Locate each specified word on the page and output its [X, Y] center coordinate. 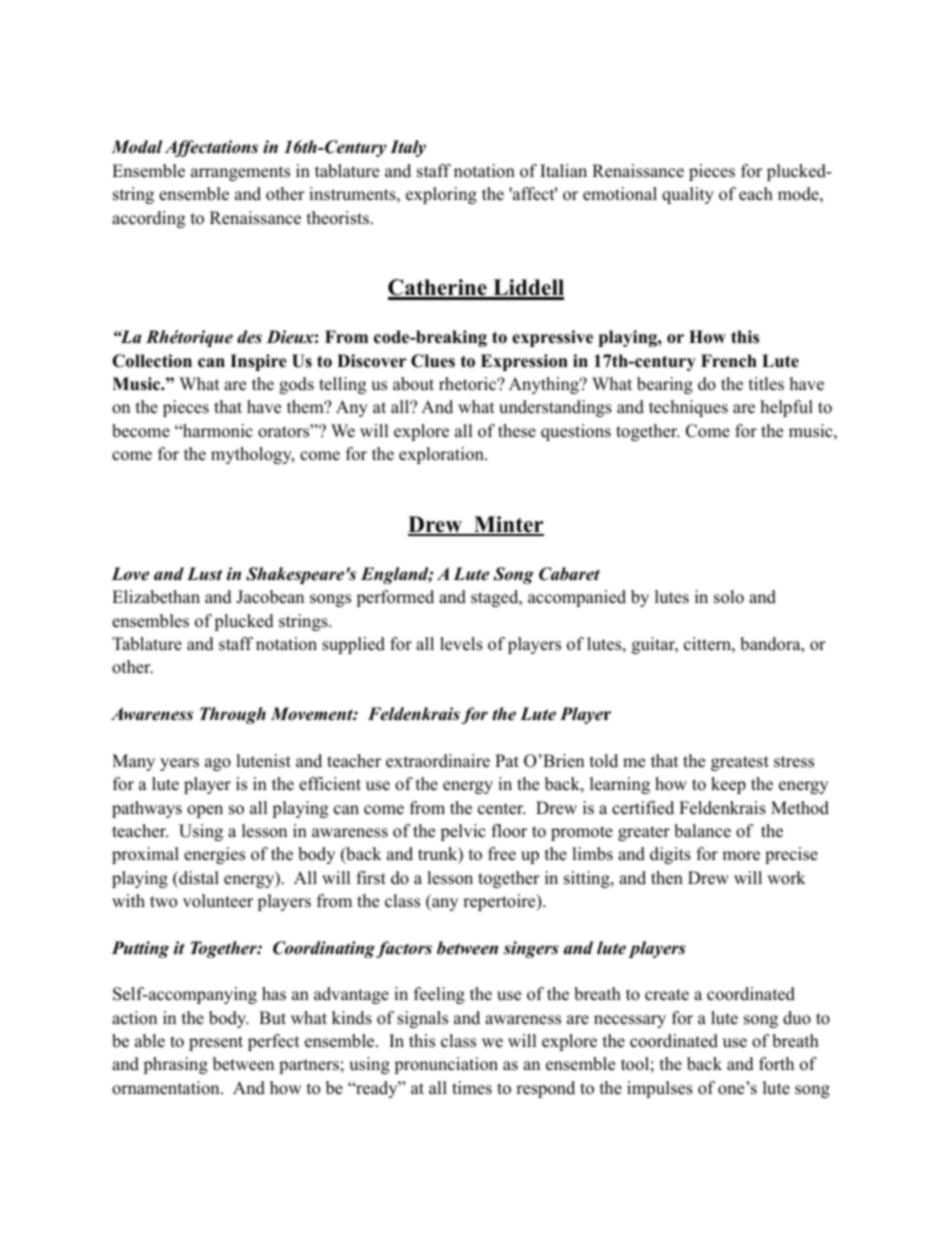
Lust [204, 574]
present [216, 1043]
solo [729, 597]
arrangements [240, 173]
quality [688, 195]
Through [233, 715]
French [729, 361]
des [249, 337]
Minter [508, 525]
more [741, 856]
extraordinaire [438, 761]
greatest [740, 763]
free [502, 854]
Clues [433, 361]
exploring [441, 195]
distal [198, 878]
